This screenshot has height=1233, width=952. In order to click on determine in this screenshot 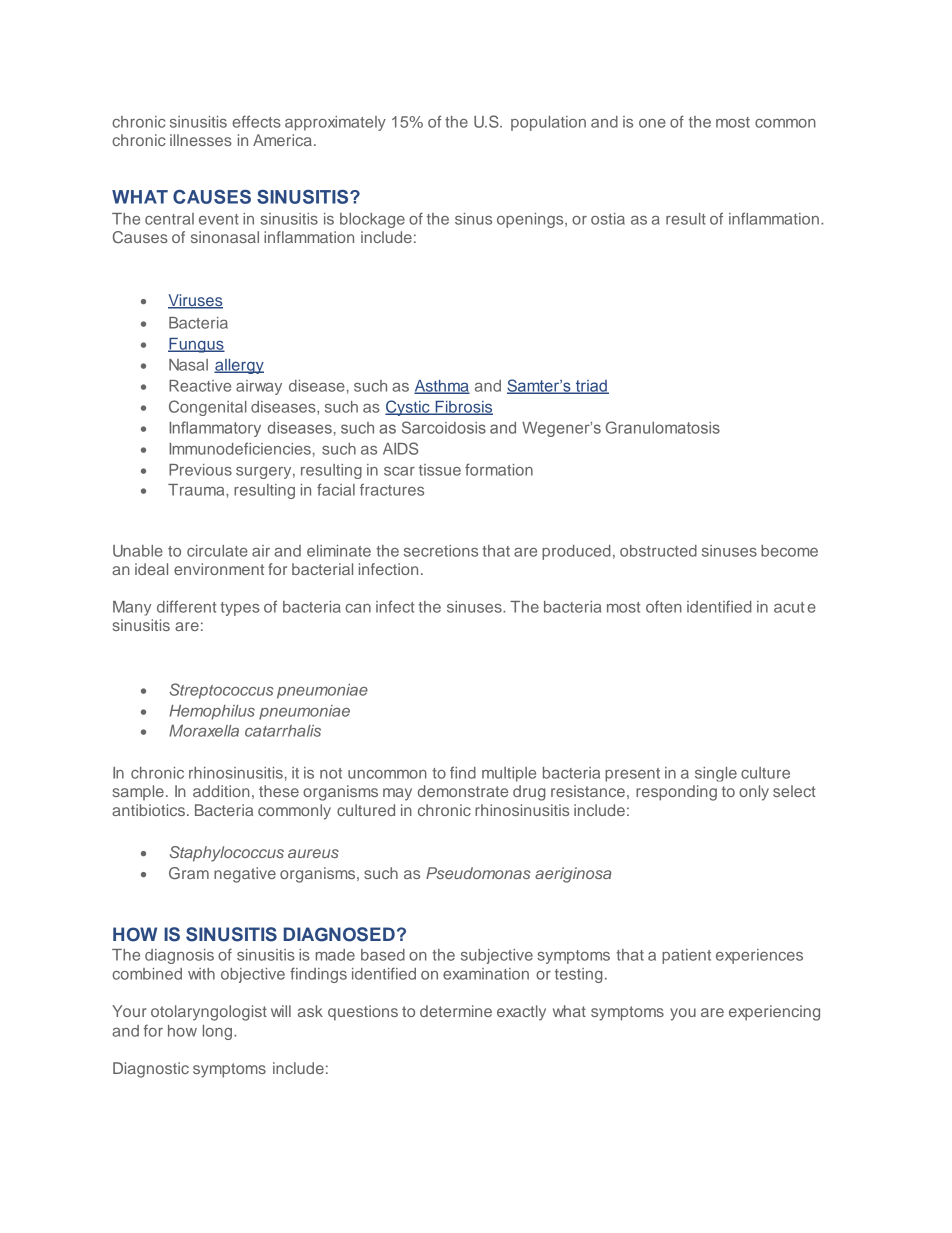, I will do `click(456, 1011)`.
